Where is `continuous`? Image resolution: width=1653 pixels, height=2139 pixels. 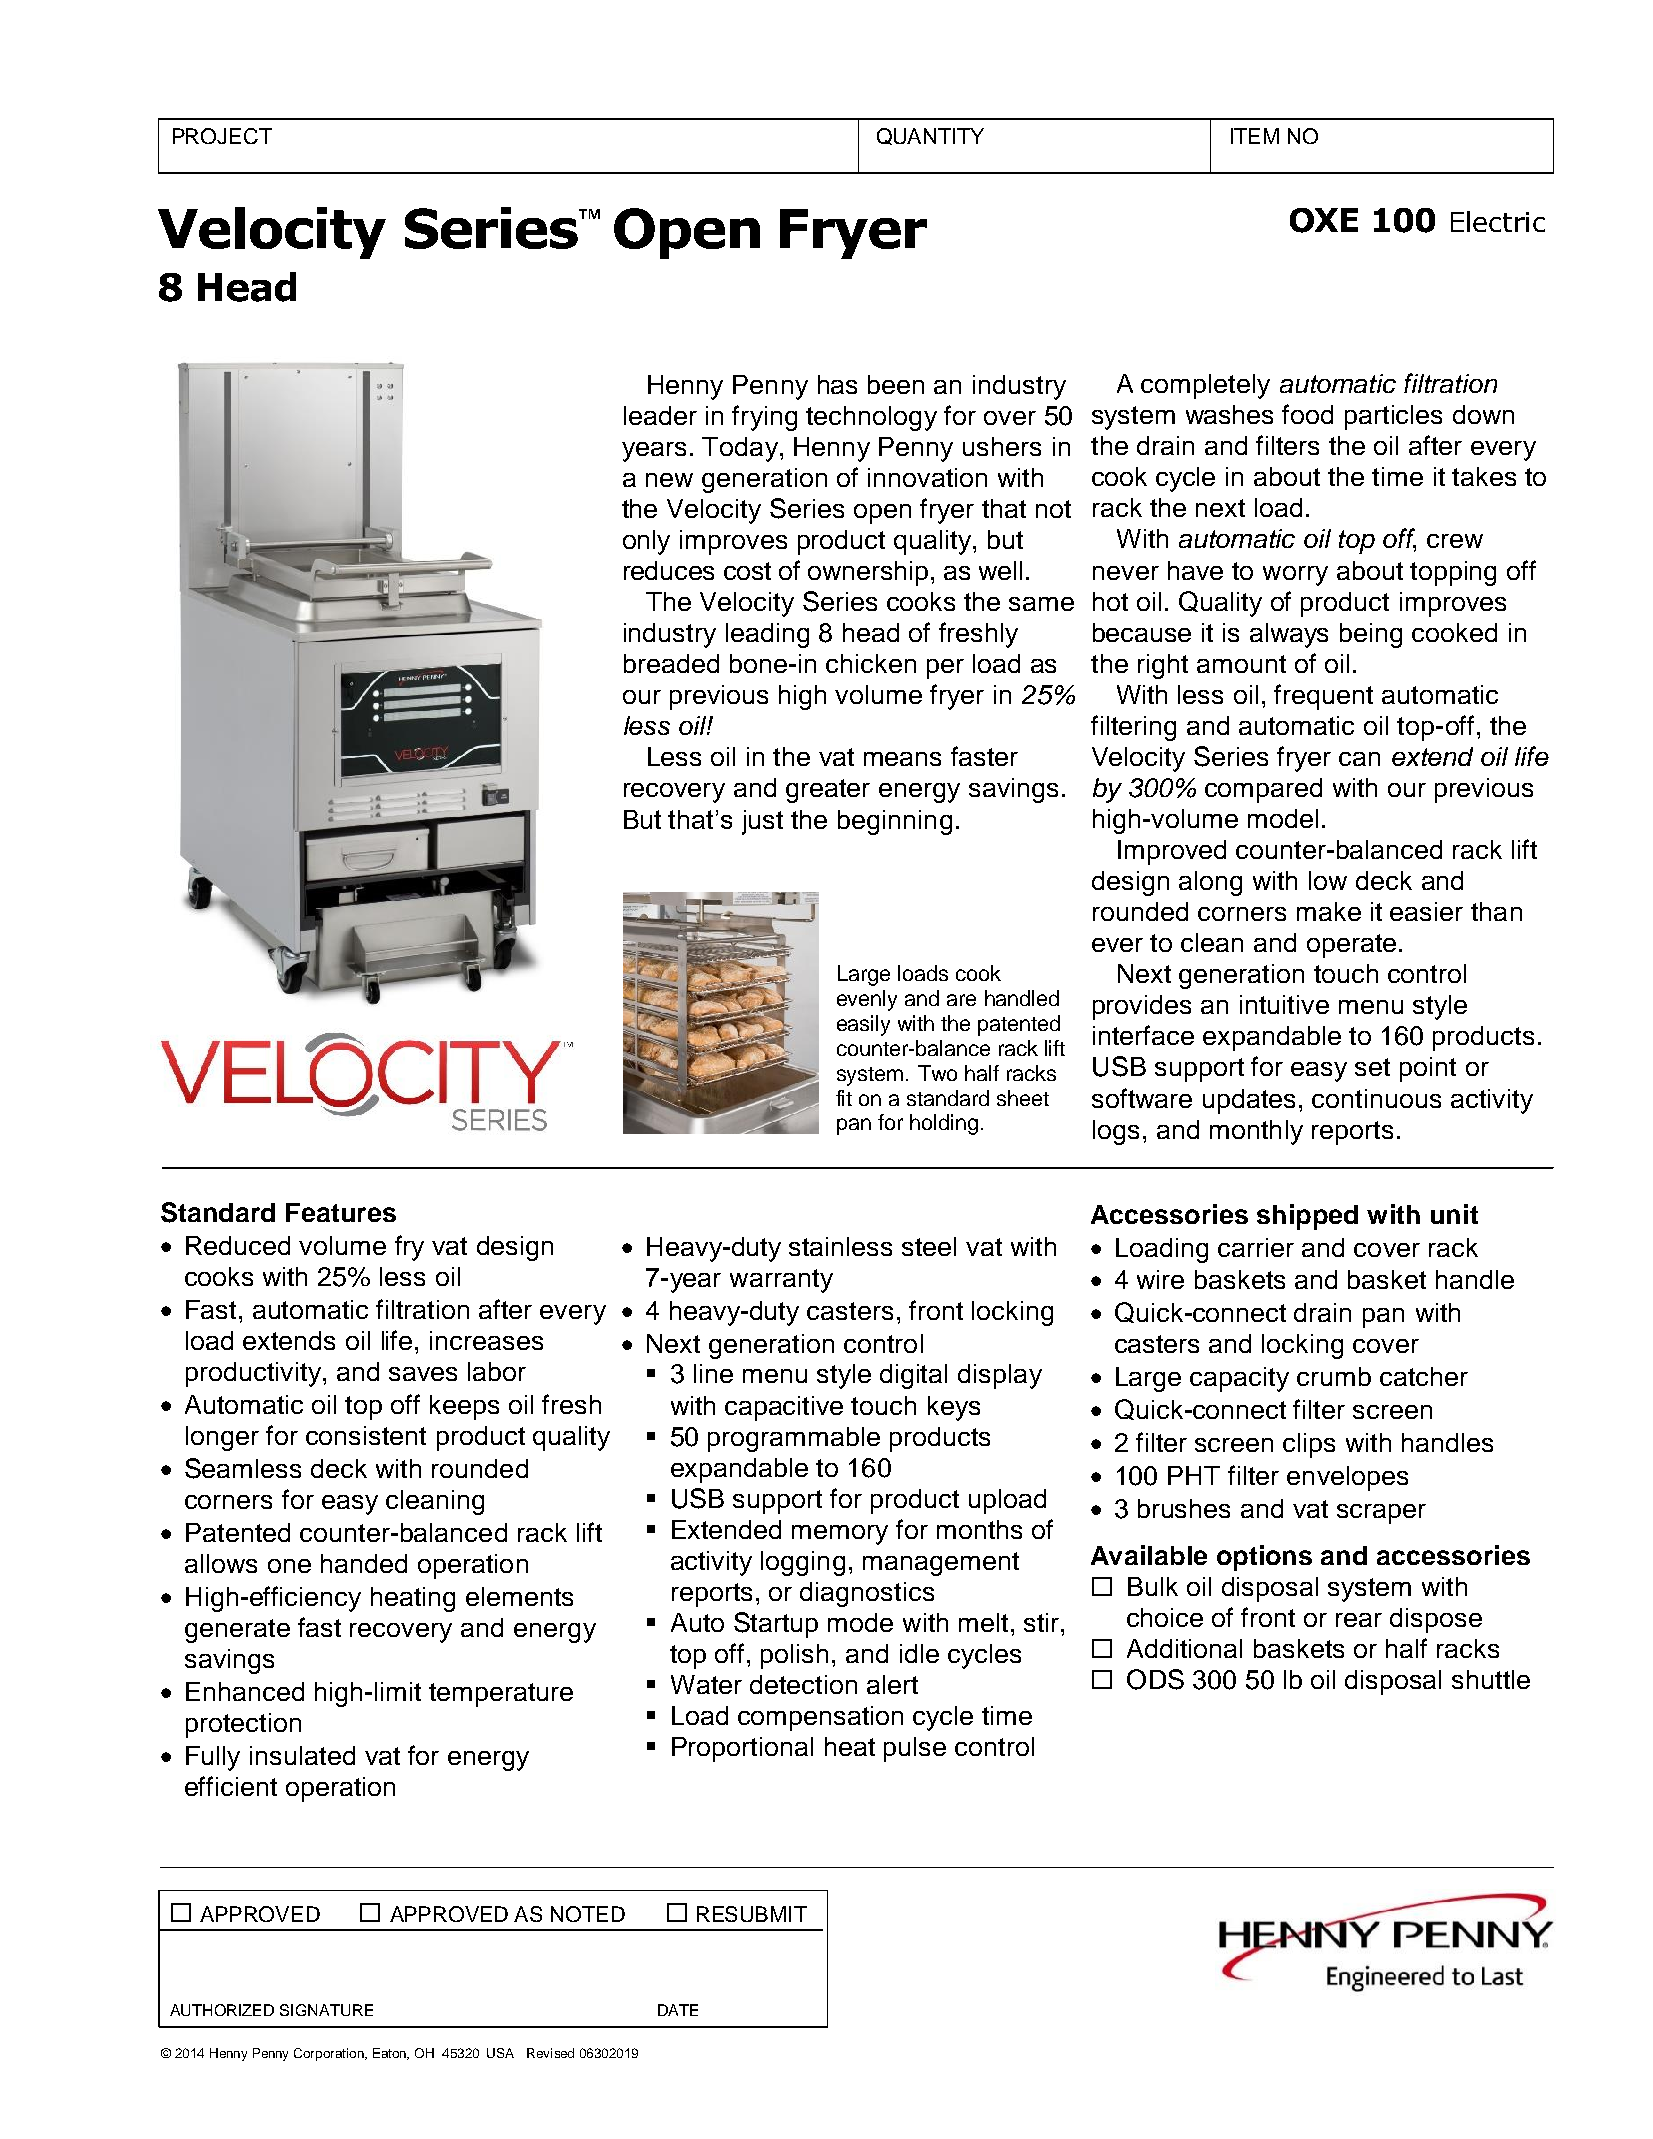
continuous is located at coordinates (1376, 1098).
